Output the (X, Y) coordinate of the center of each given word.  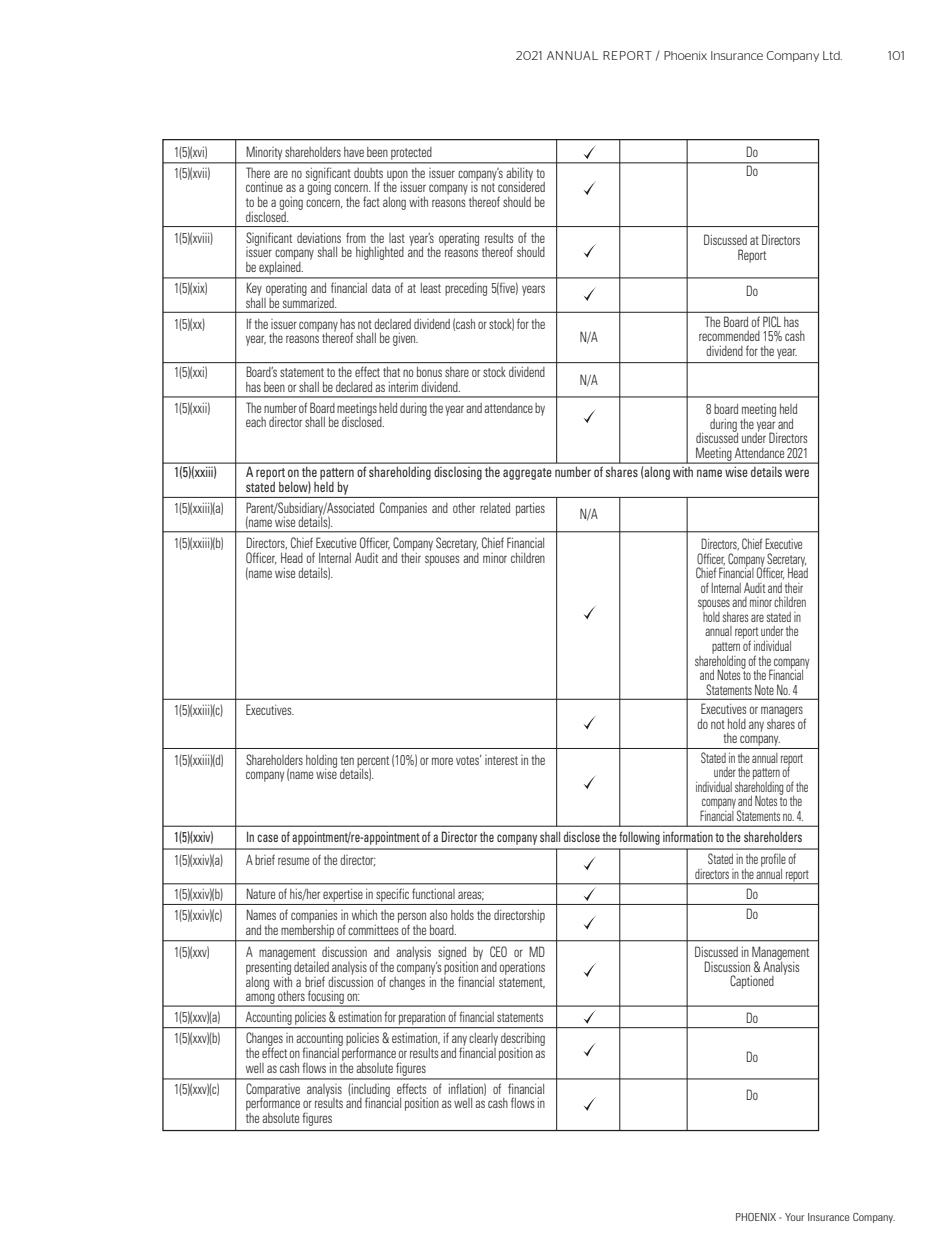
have (354, 152)
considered (521, 186)
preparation (422, 1018)
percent (373, 763)
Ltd (832, 55)
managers (782, 711)
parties (530, 509)
